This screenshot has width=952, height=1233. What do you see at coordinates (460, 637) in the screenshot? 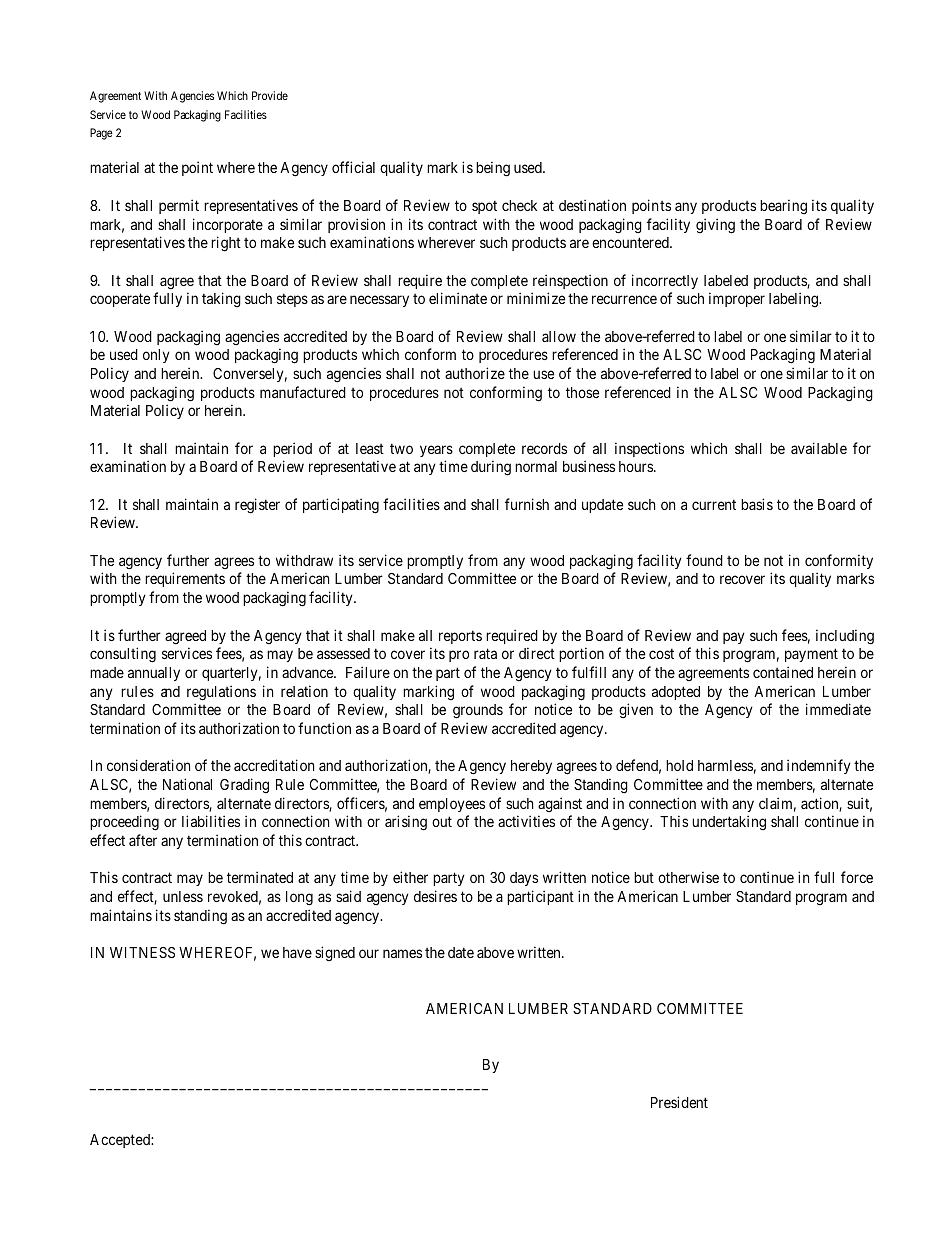
I see `reports` at bounding box center [460, 637].
